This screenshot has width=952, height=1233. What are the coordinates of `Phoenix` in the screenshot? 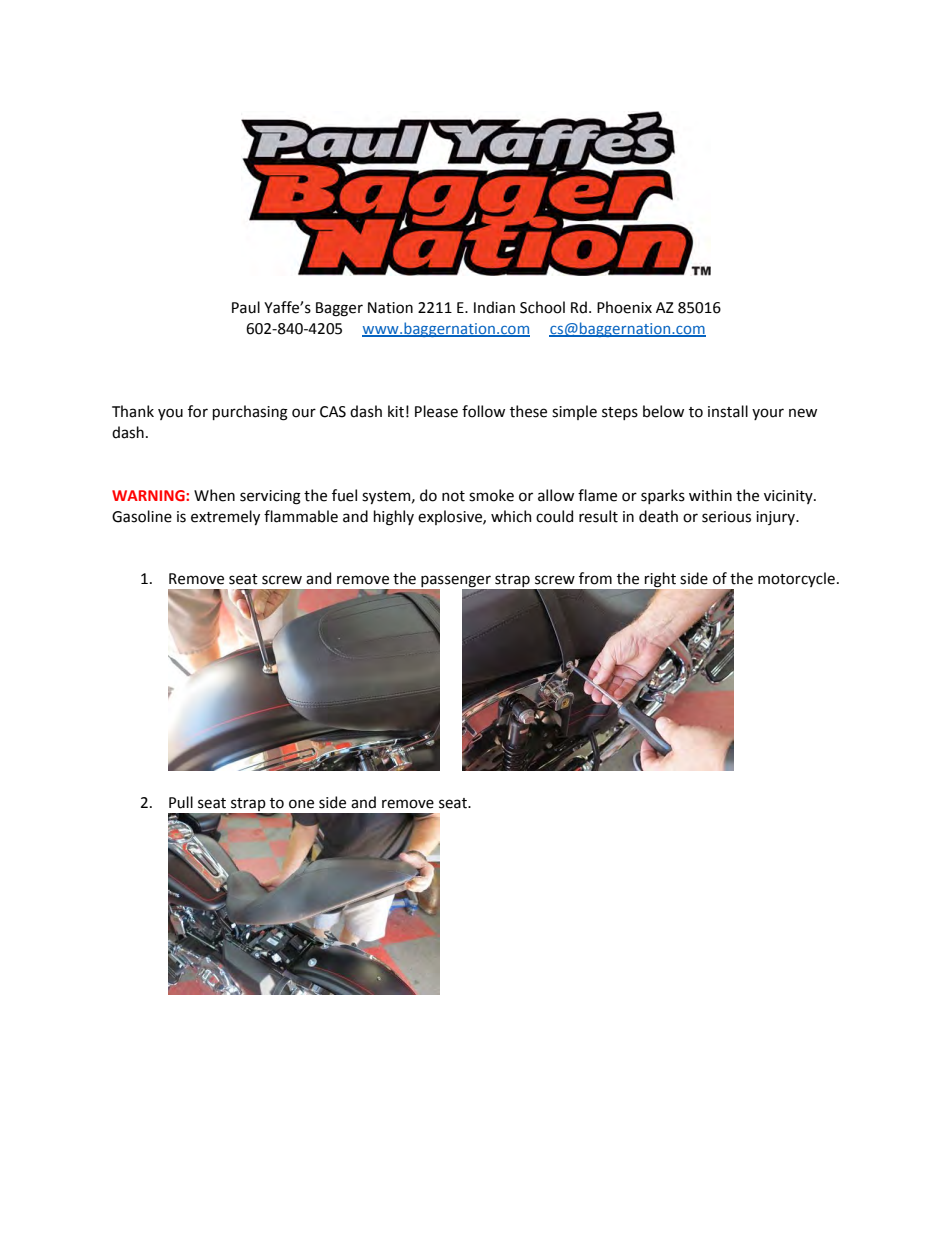 It's located at (624, 307).
